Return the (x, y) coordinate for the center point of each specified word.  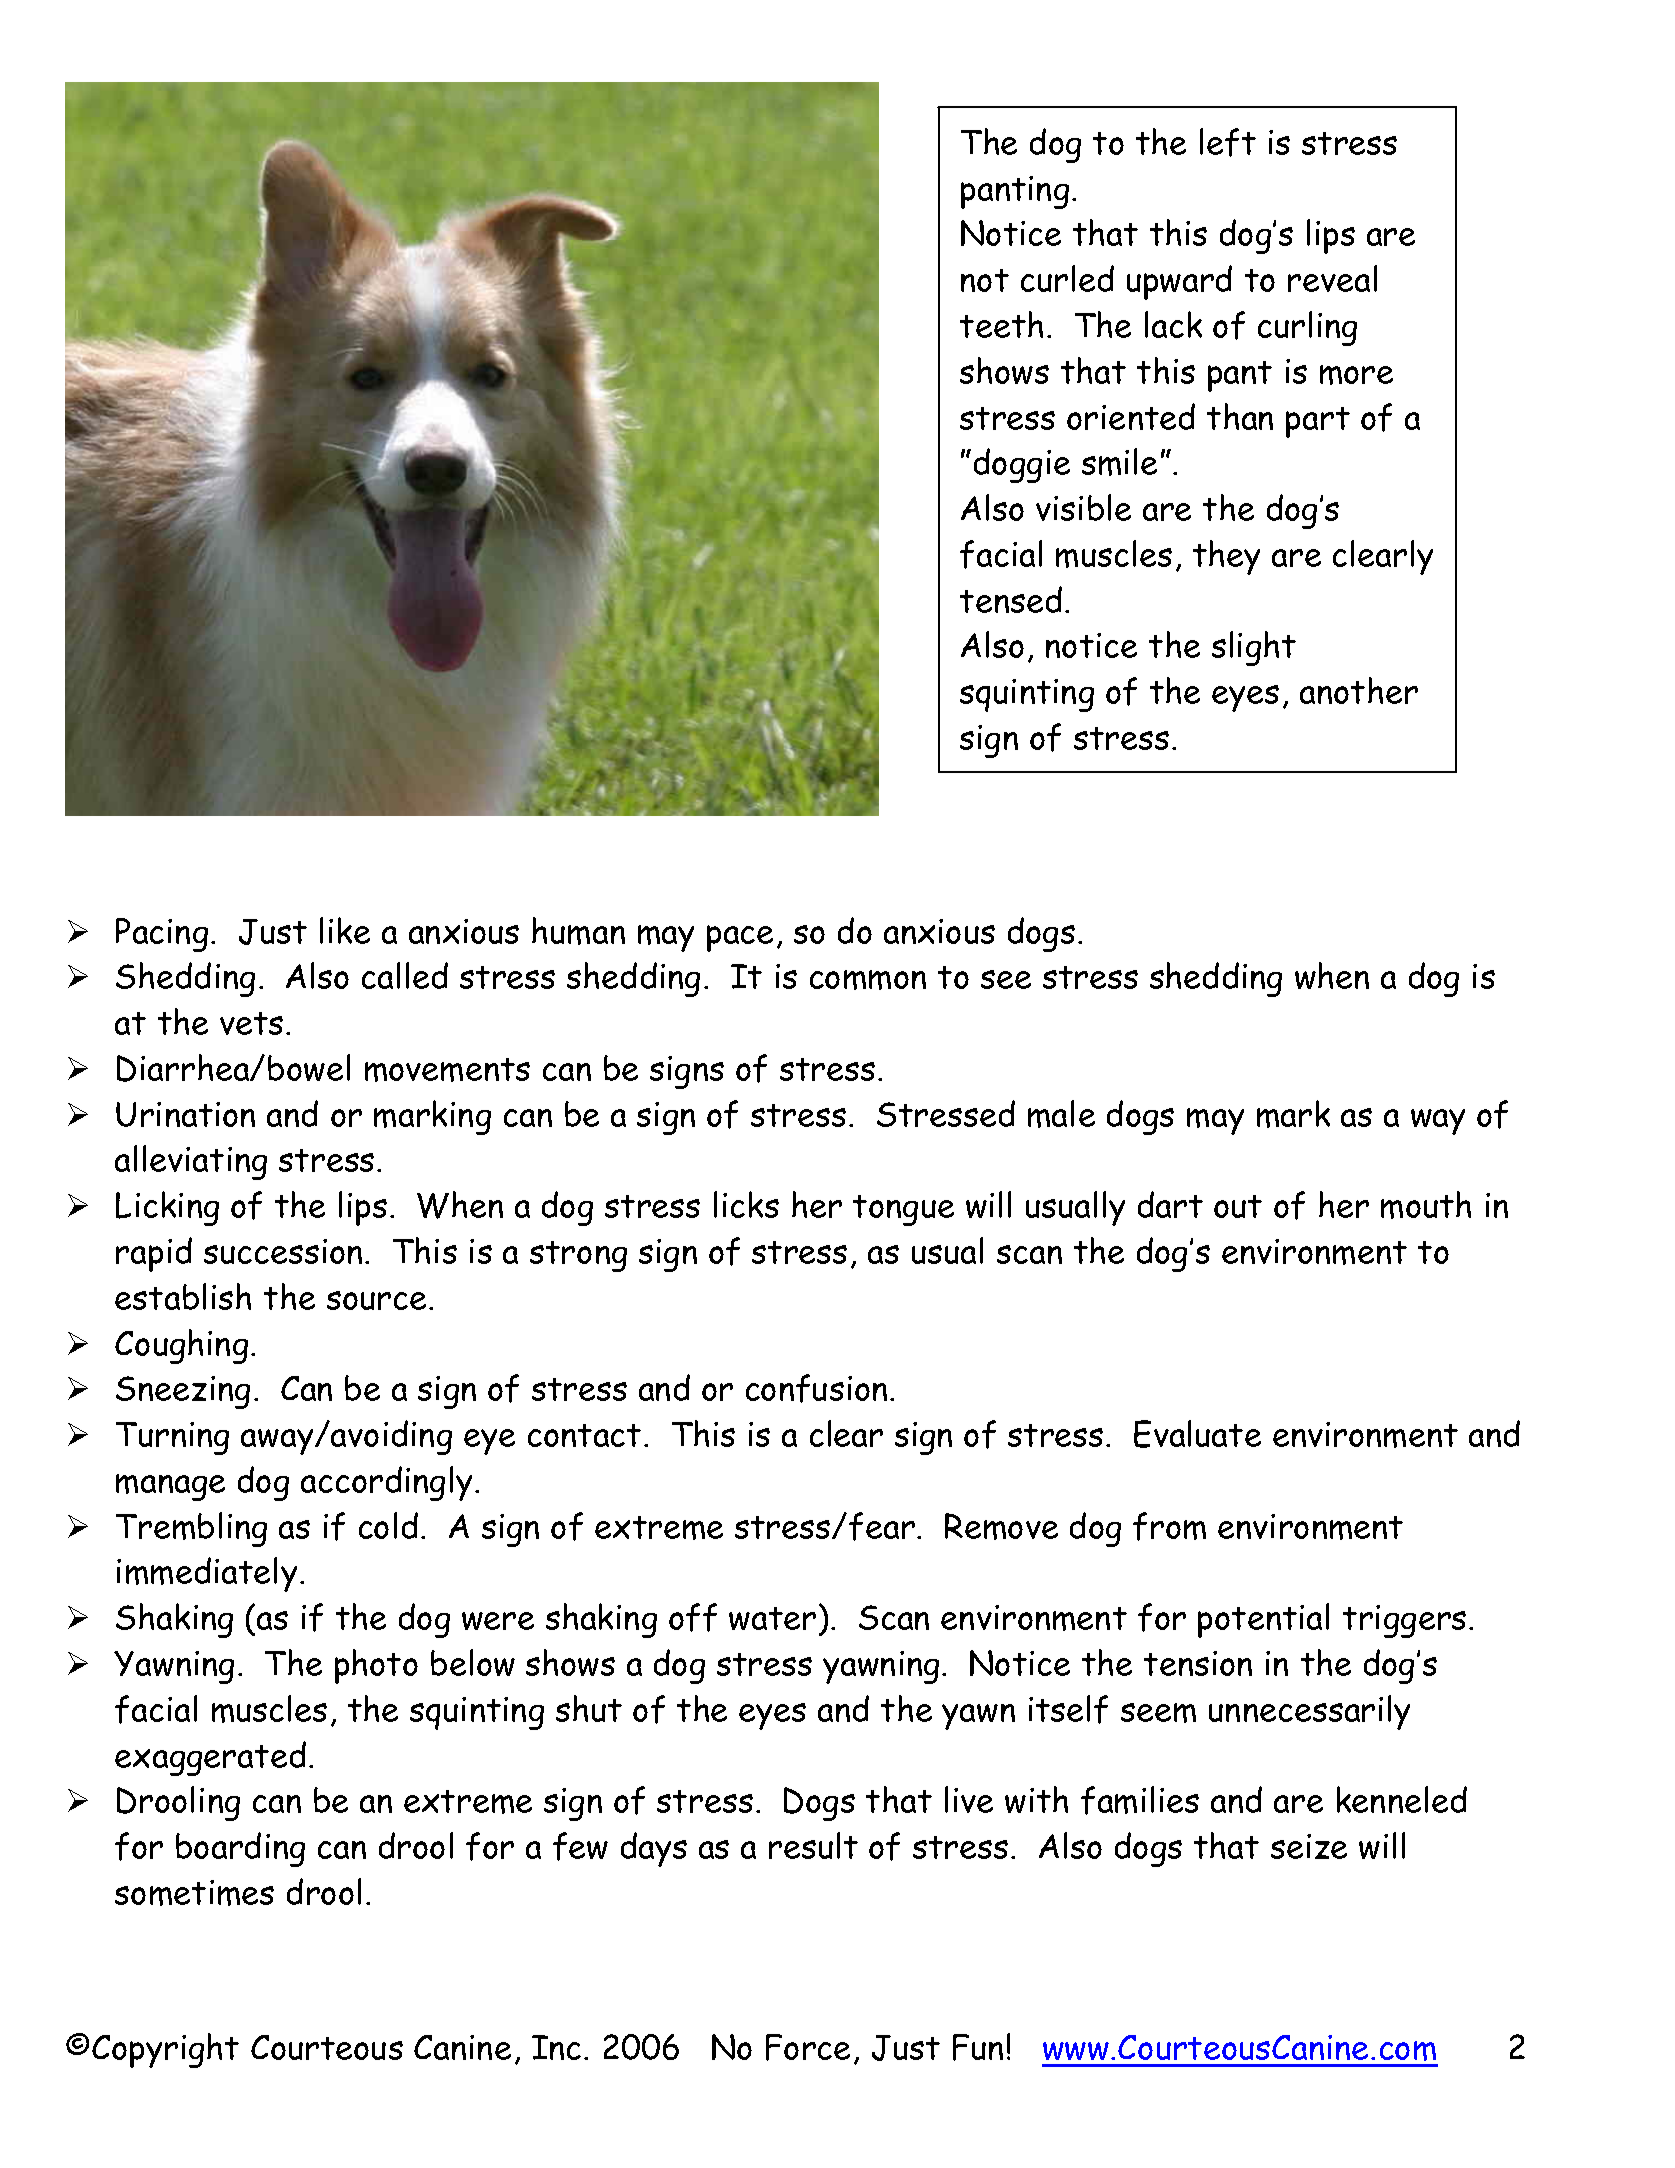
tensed (1011, 599)
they (1226, 557)
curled (1067, 278)
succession (283, 1251)
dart (1170, 1204)
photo (376, 1666)
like (345, 930)
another (1359, 690)
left (1228, 142)
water (772, 1618)
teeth (1001, 324)
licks (746, 1204)
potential (1263, 1620)
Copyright (165, 2050)
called (405, 975)
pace (740, 938)
